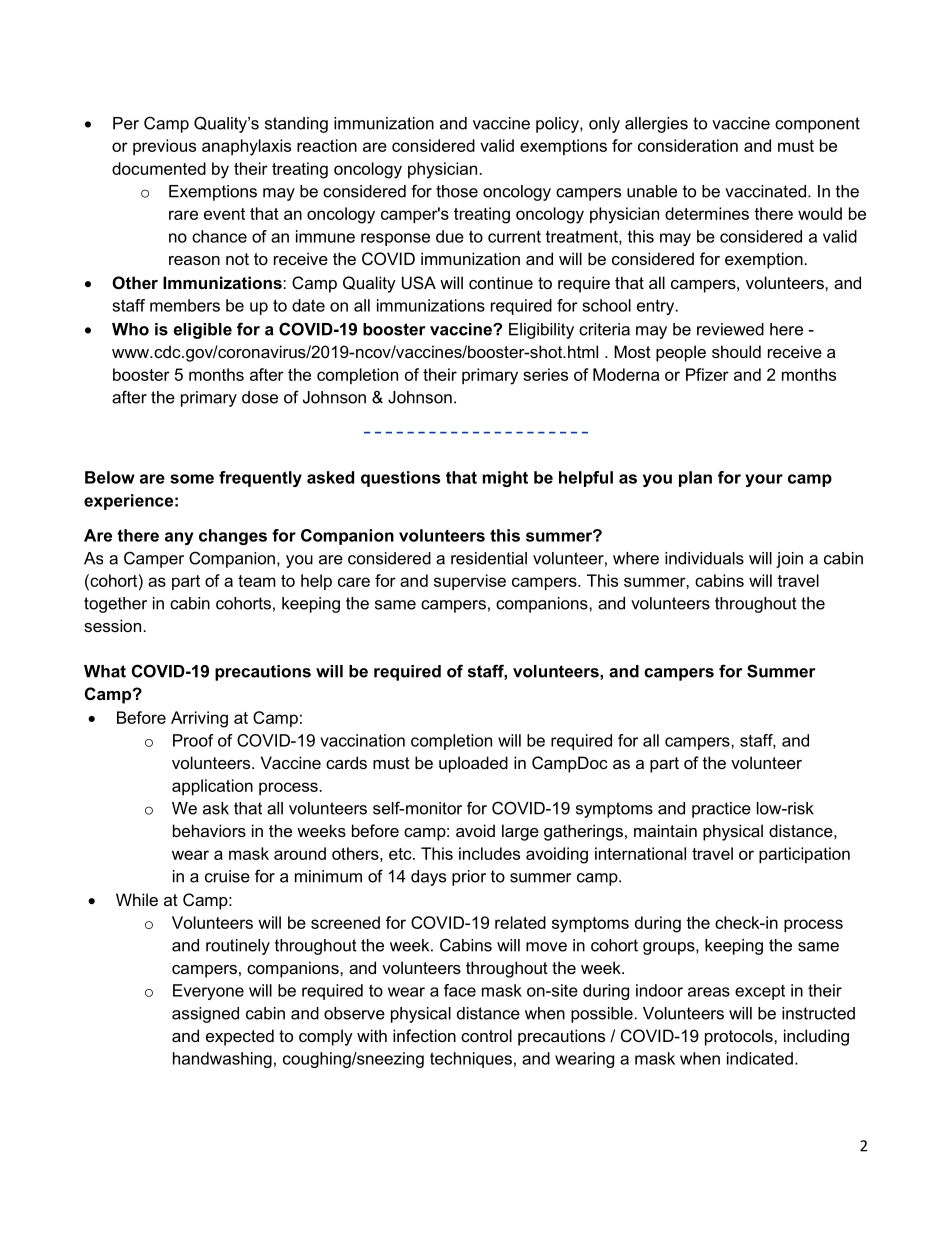 The height and width of the screenshot is (1233, 952). I want to click on previous, so click(164, 147).
